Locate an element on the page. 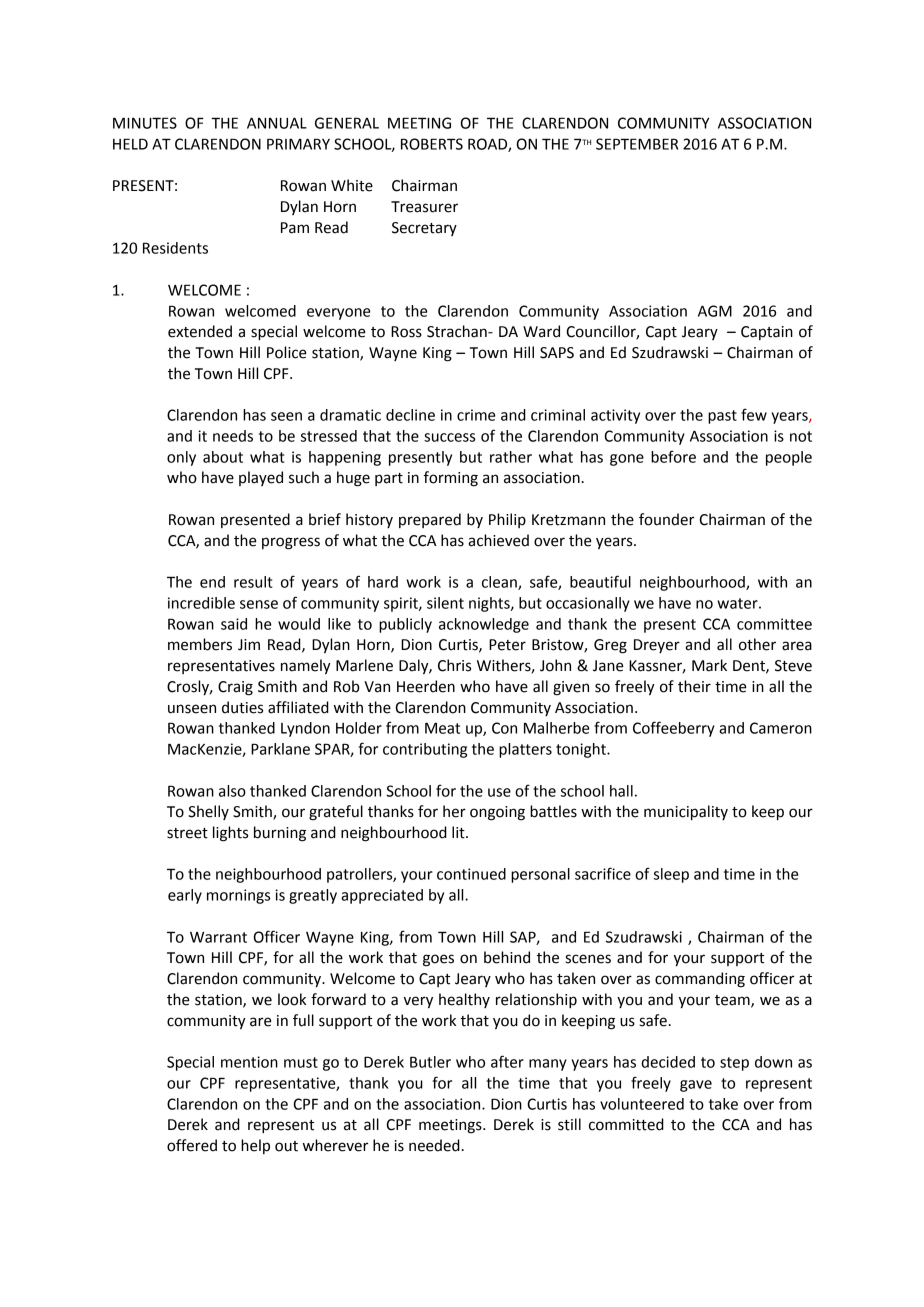 This document has width=924, height=1307. MINUTES is located at coordinates (145, 123).
